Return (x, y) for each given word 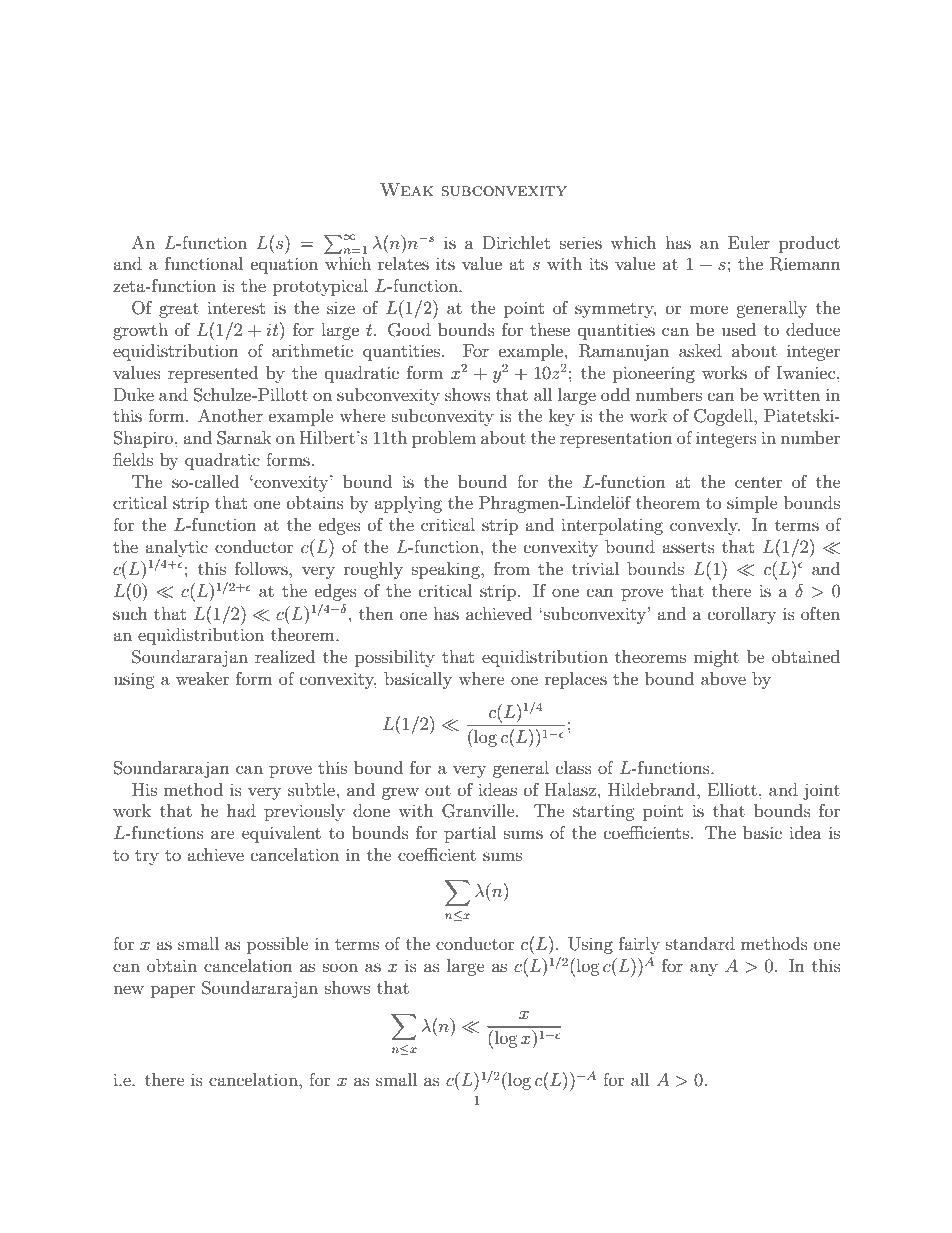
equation (284, 265)
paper (173, 991)
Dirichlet (516, 242)
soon (340, 967)
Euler (749, 242)
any (704, 969)
